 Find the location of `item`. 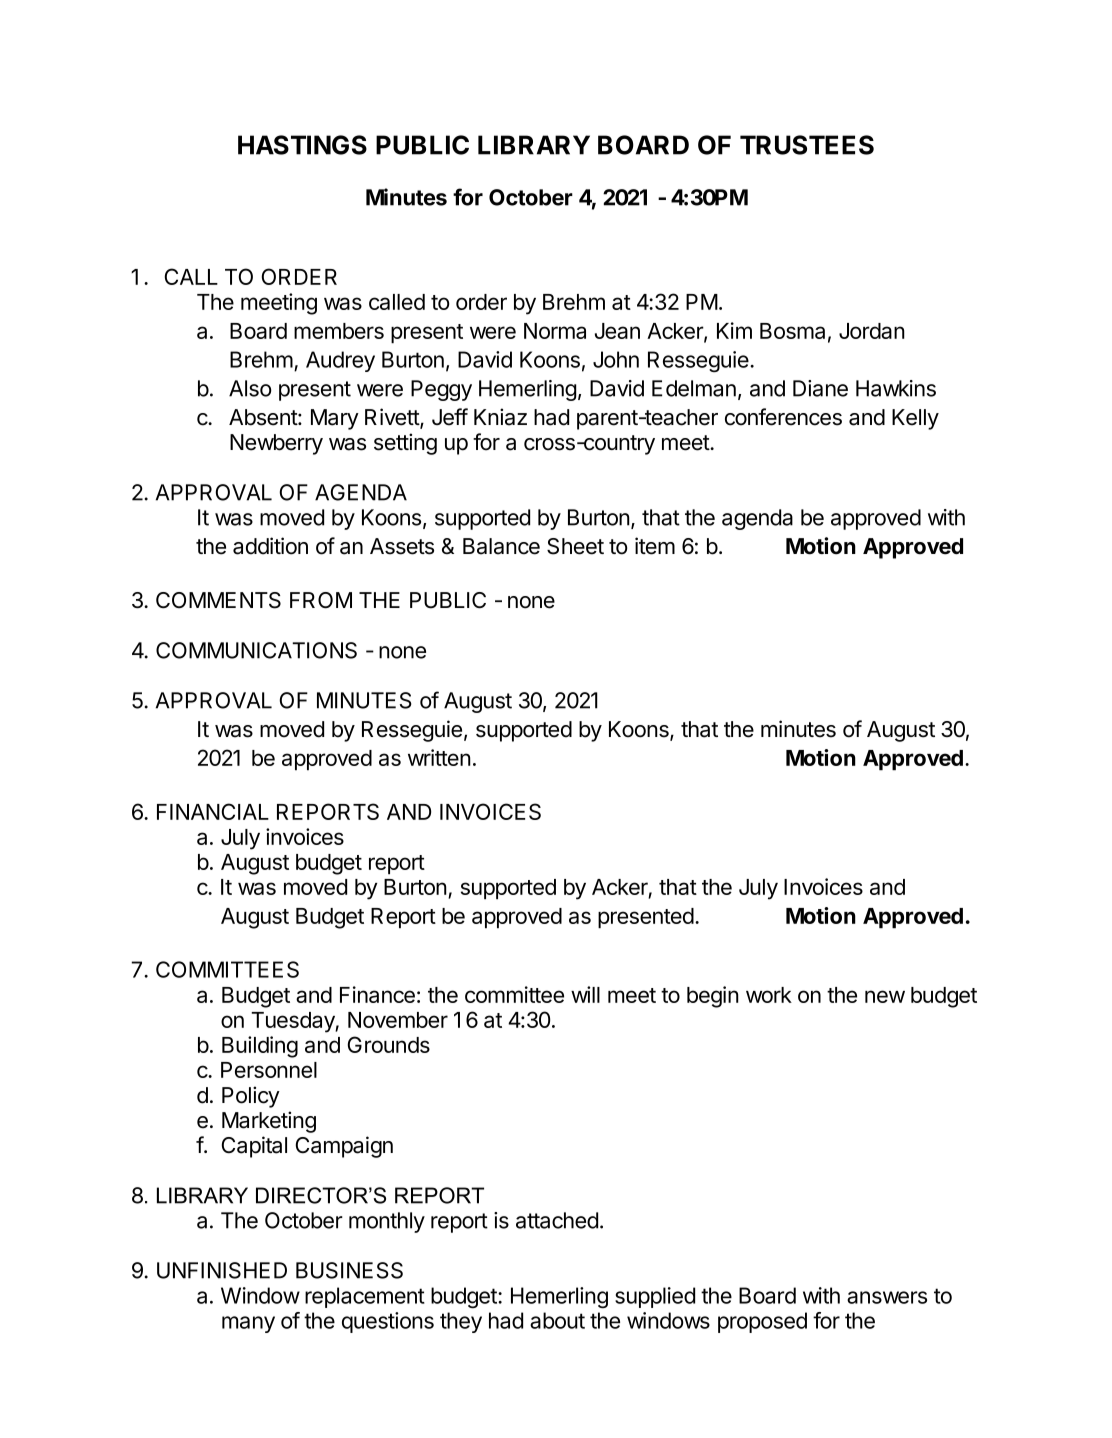

item is located at coordinates (655, 546).
